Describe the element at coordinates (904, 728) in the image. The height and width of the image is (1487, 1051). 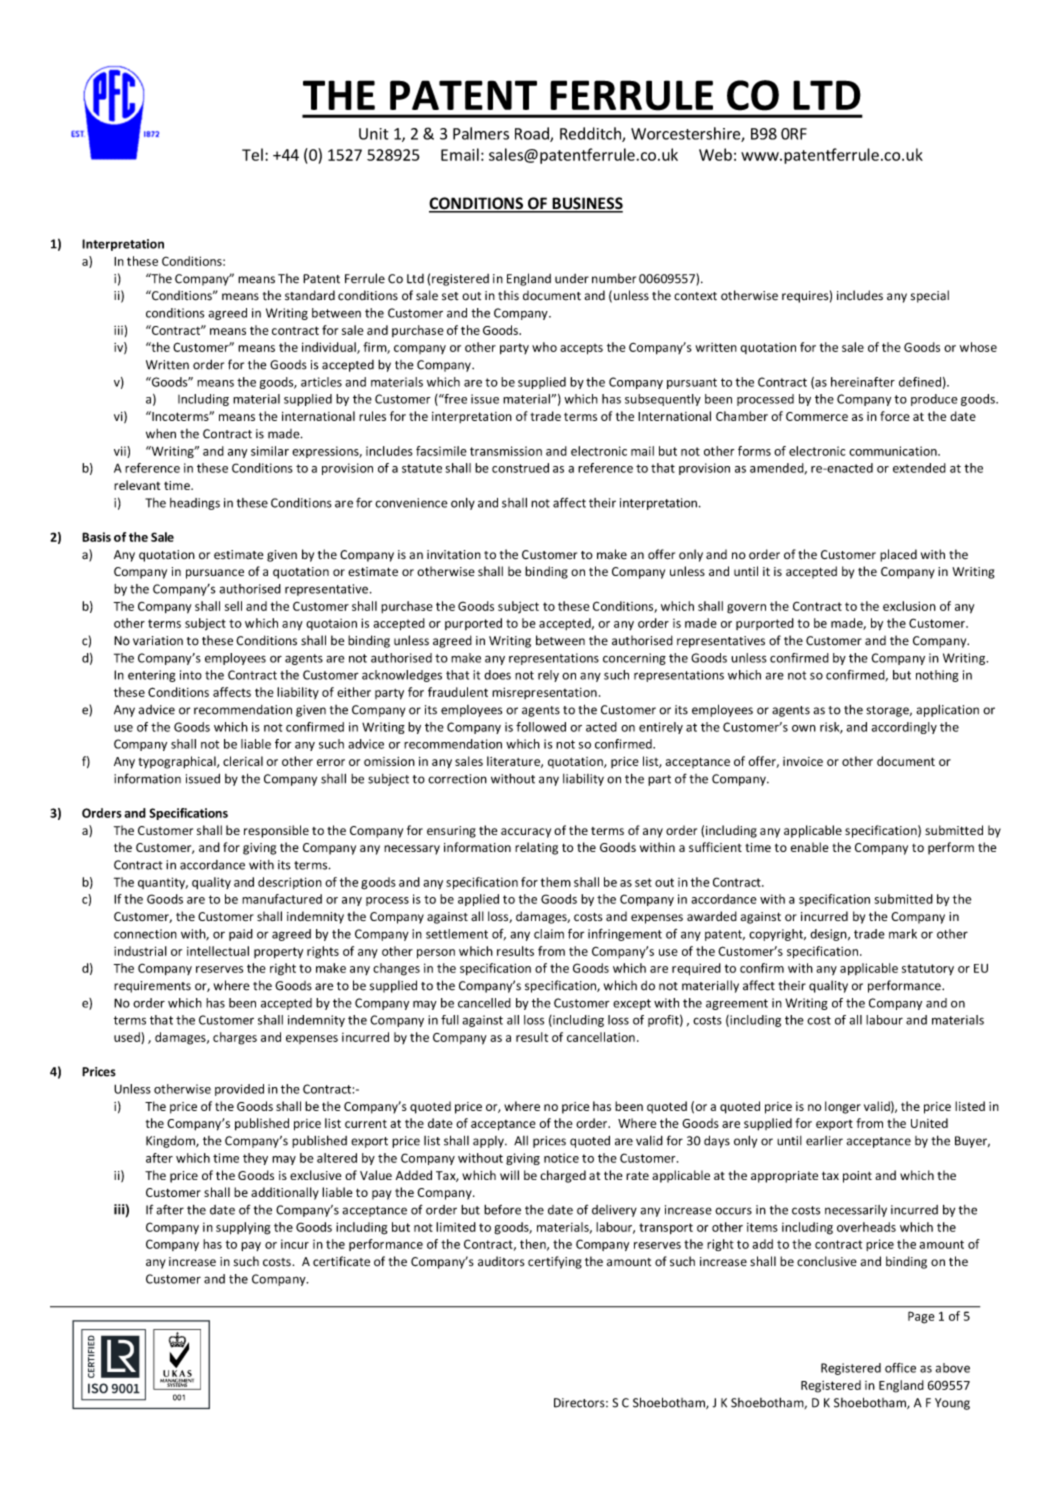
I see `accordingly` at that location.
